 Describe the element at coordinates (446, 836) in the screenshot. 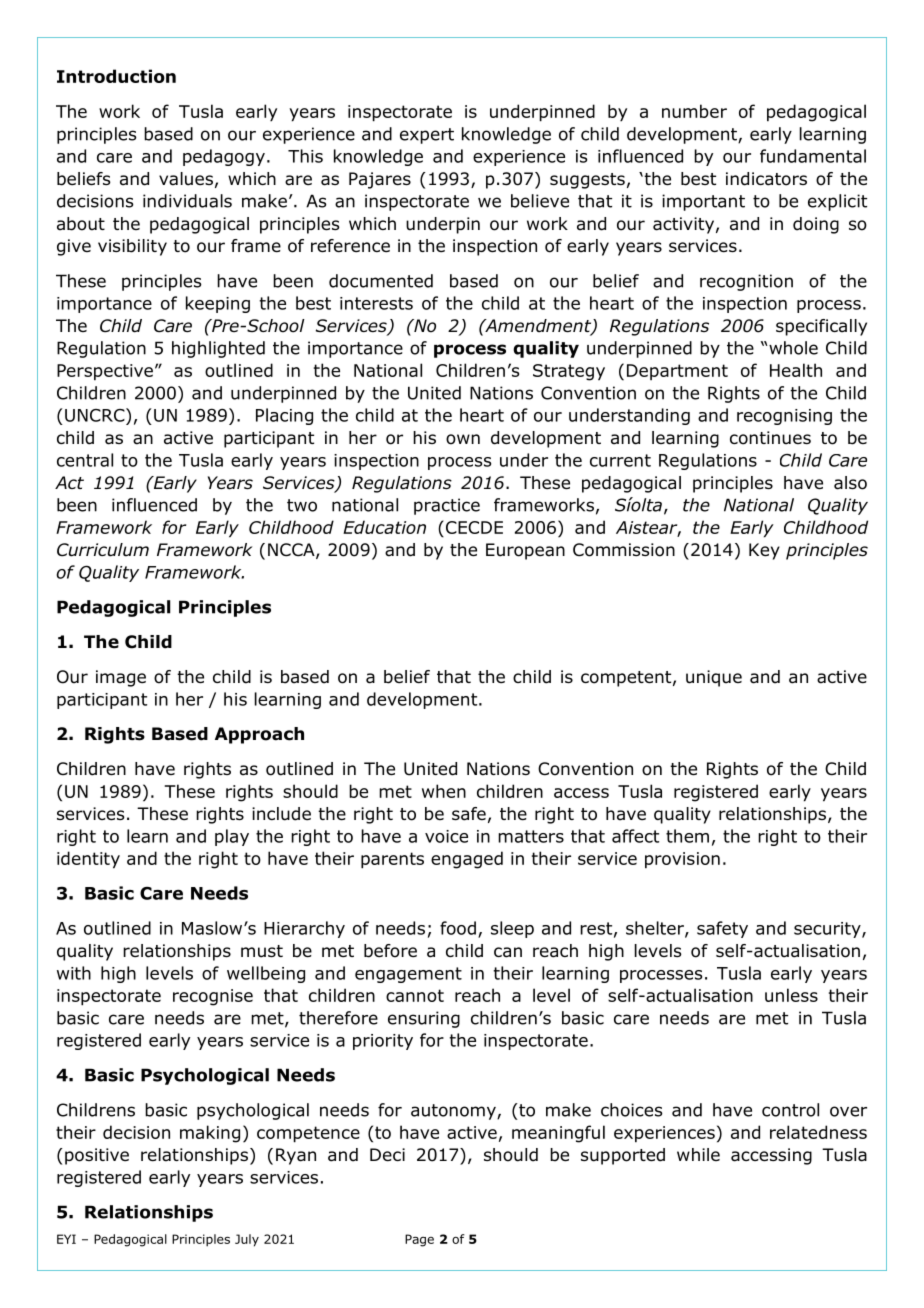

I see `voice` at that location.
